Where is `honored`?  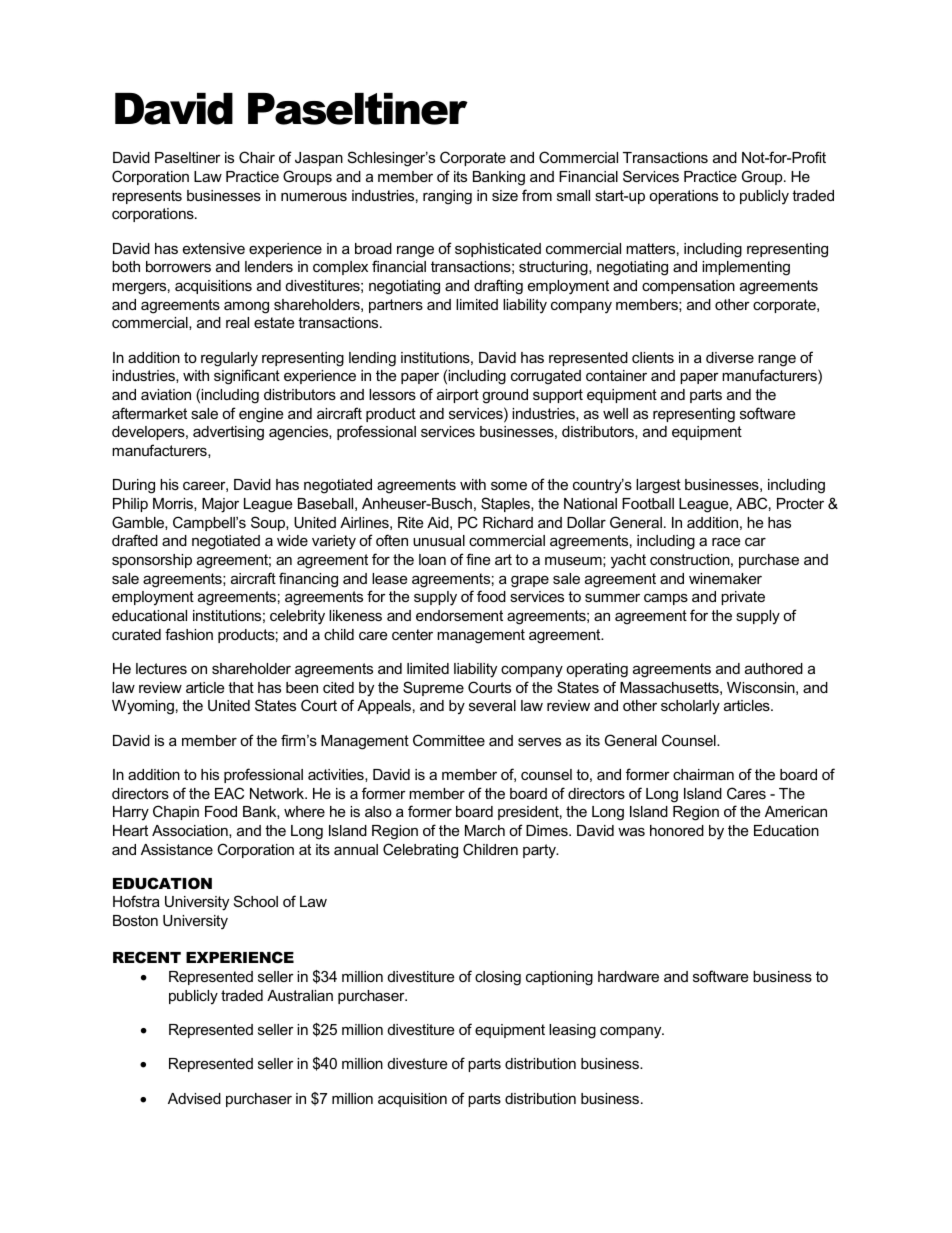 honored is located at coordinates (677, 830).
